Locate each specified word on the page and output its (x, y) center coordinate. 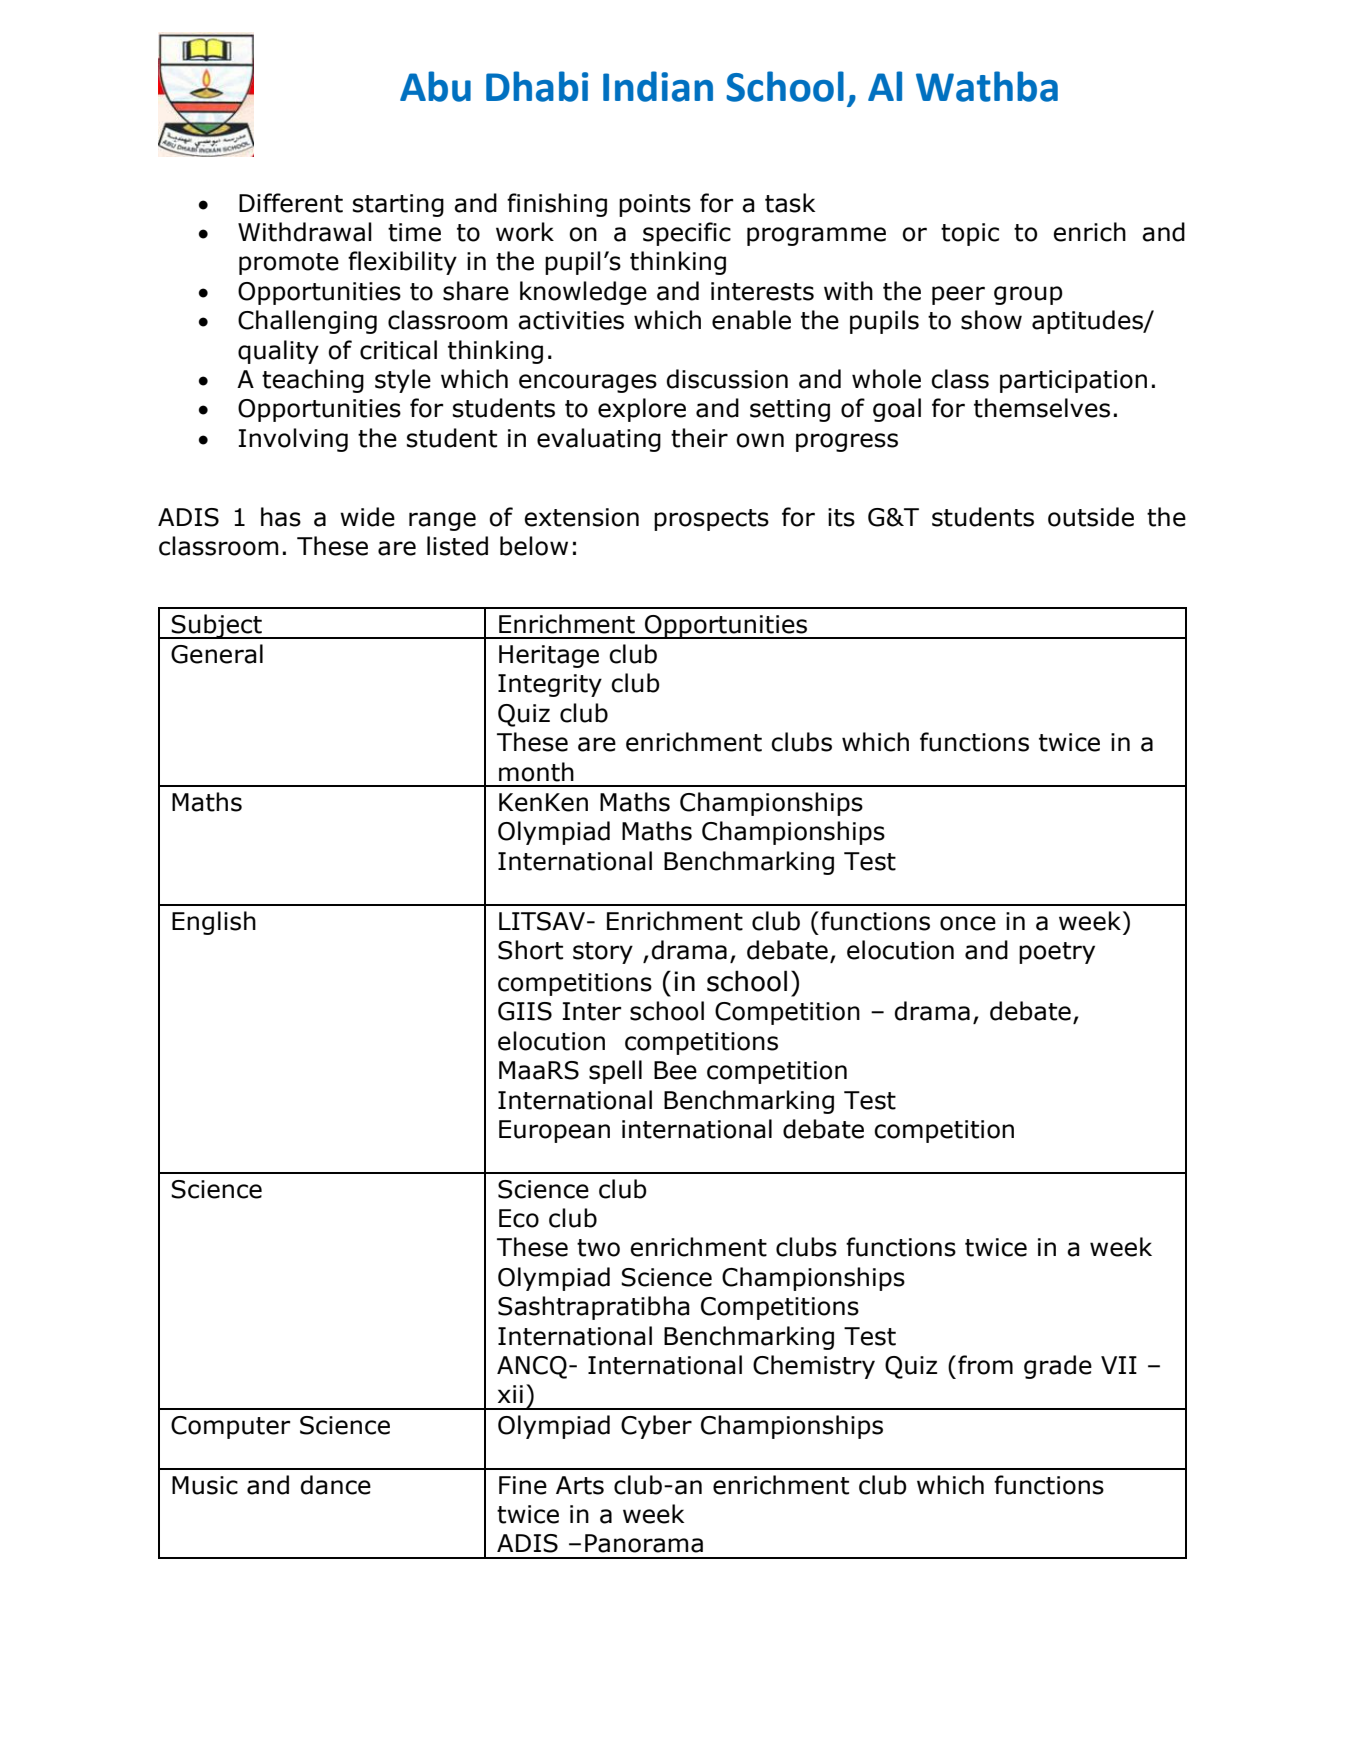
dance (336, 1485)
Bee (675, 1070)
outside (1091, 517)
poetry (1057, 953)
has (281, 517)
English (214, 923)
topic (970, 234)
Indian (658, 86)
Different (291, 203)
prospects (711, 520)
